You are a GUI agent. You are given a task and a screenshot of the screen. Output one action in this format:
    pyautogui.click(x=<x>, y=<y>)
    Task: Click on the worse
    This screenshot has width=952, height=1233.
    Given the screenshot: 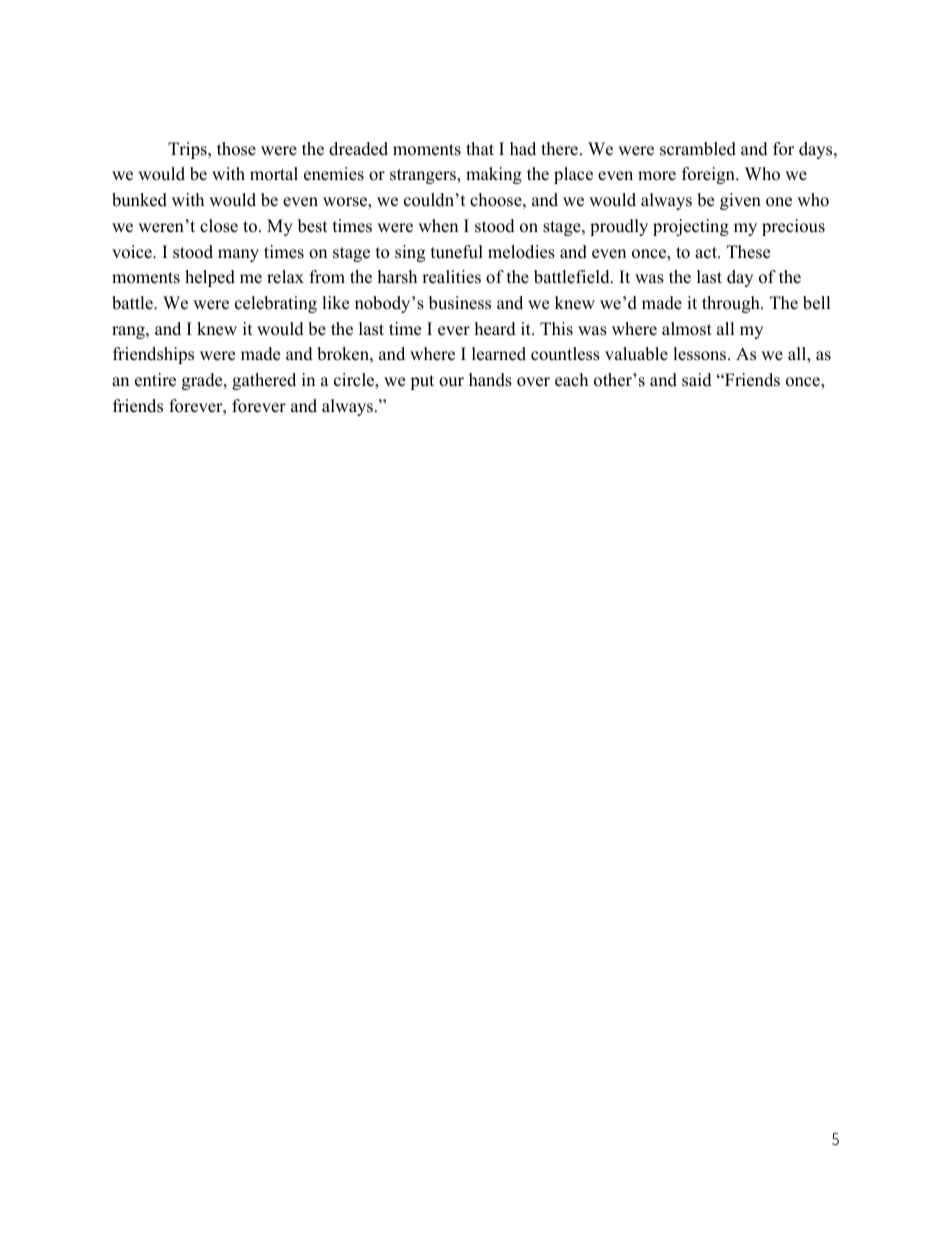 What is the action you would take?
    pyautogui.click(x=346, y=203)
